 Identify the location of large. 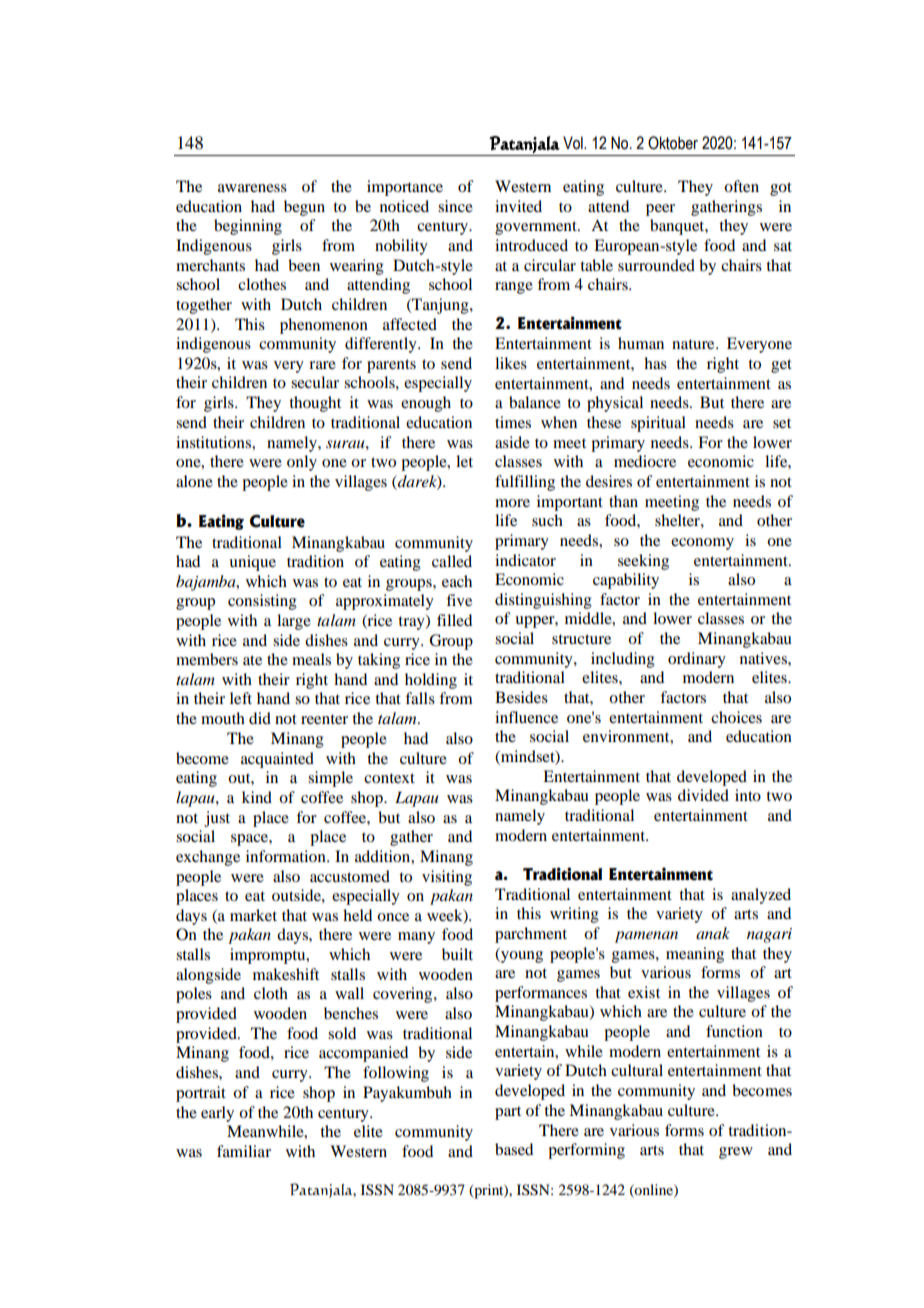
(294, 622).
